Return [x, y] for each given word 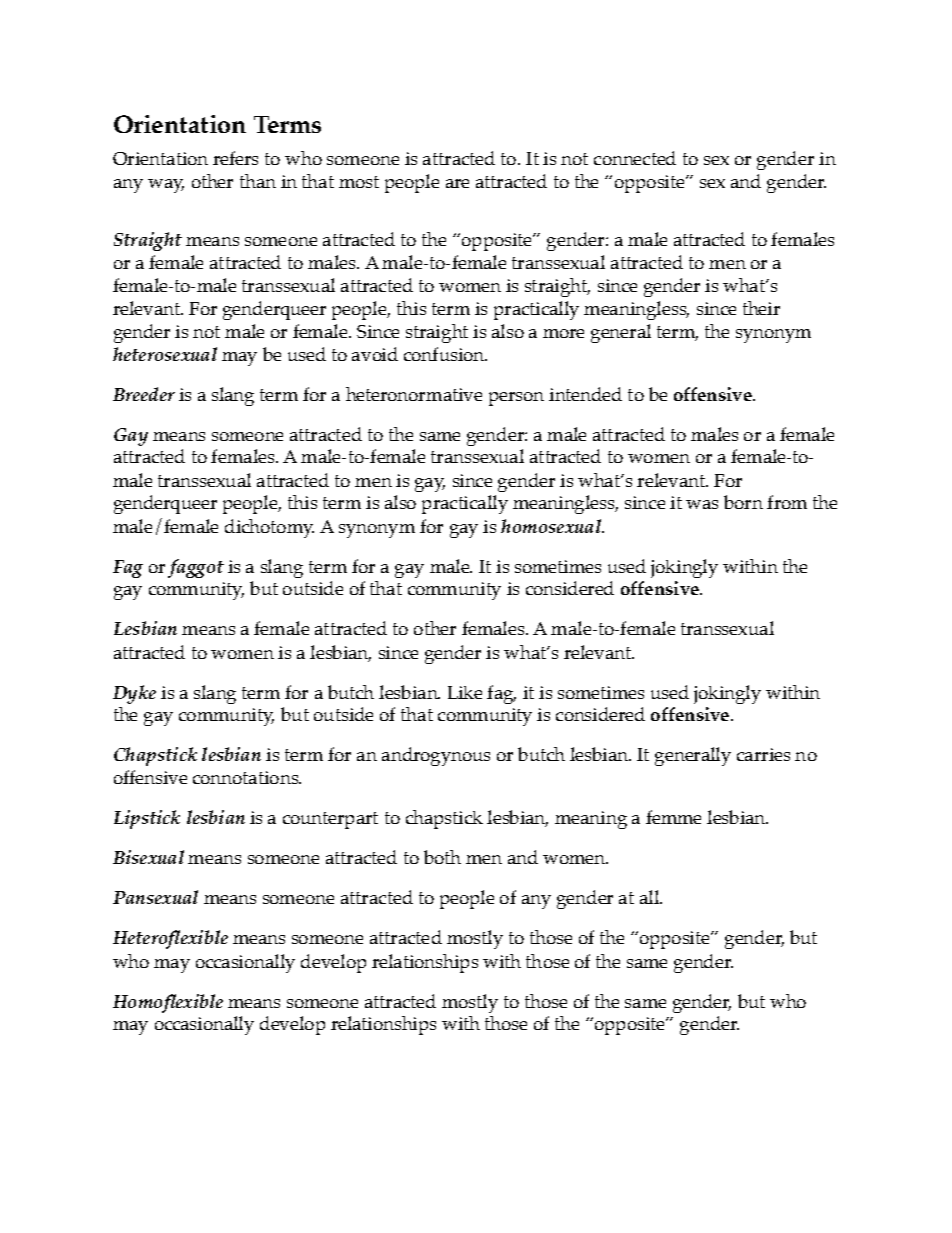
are [457, 183]
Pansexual [155, 897]
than [258, 181]
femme [673, 817]
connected [635, 158]
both [442, 857]
